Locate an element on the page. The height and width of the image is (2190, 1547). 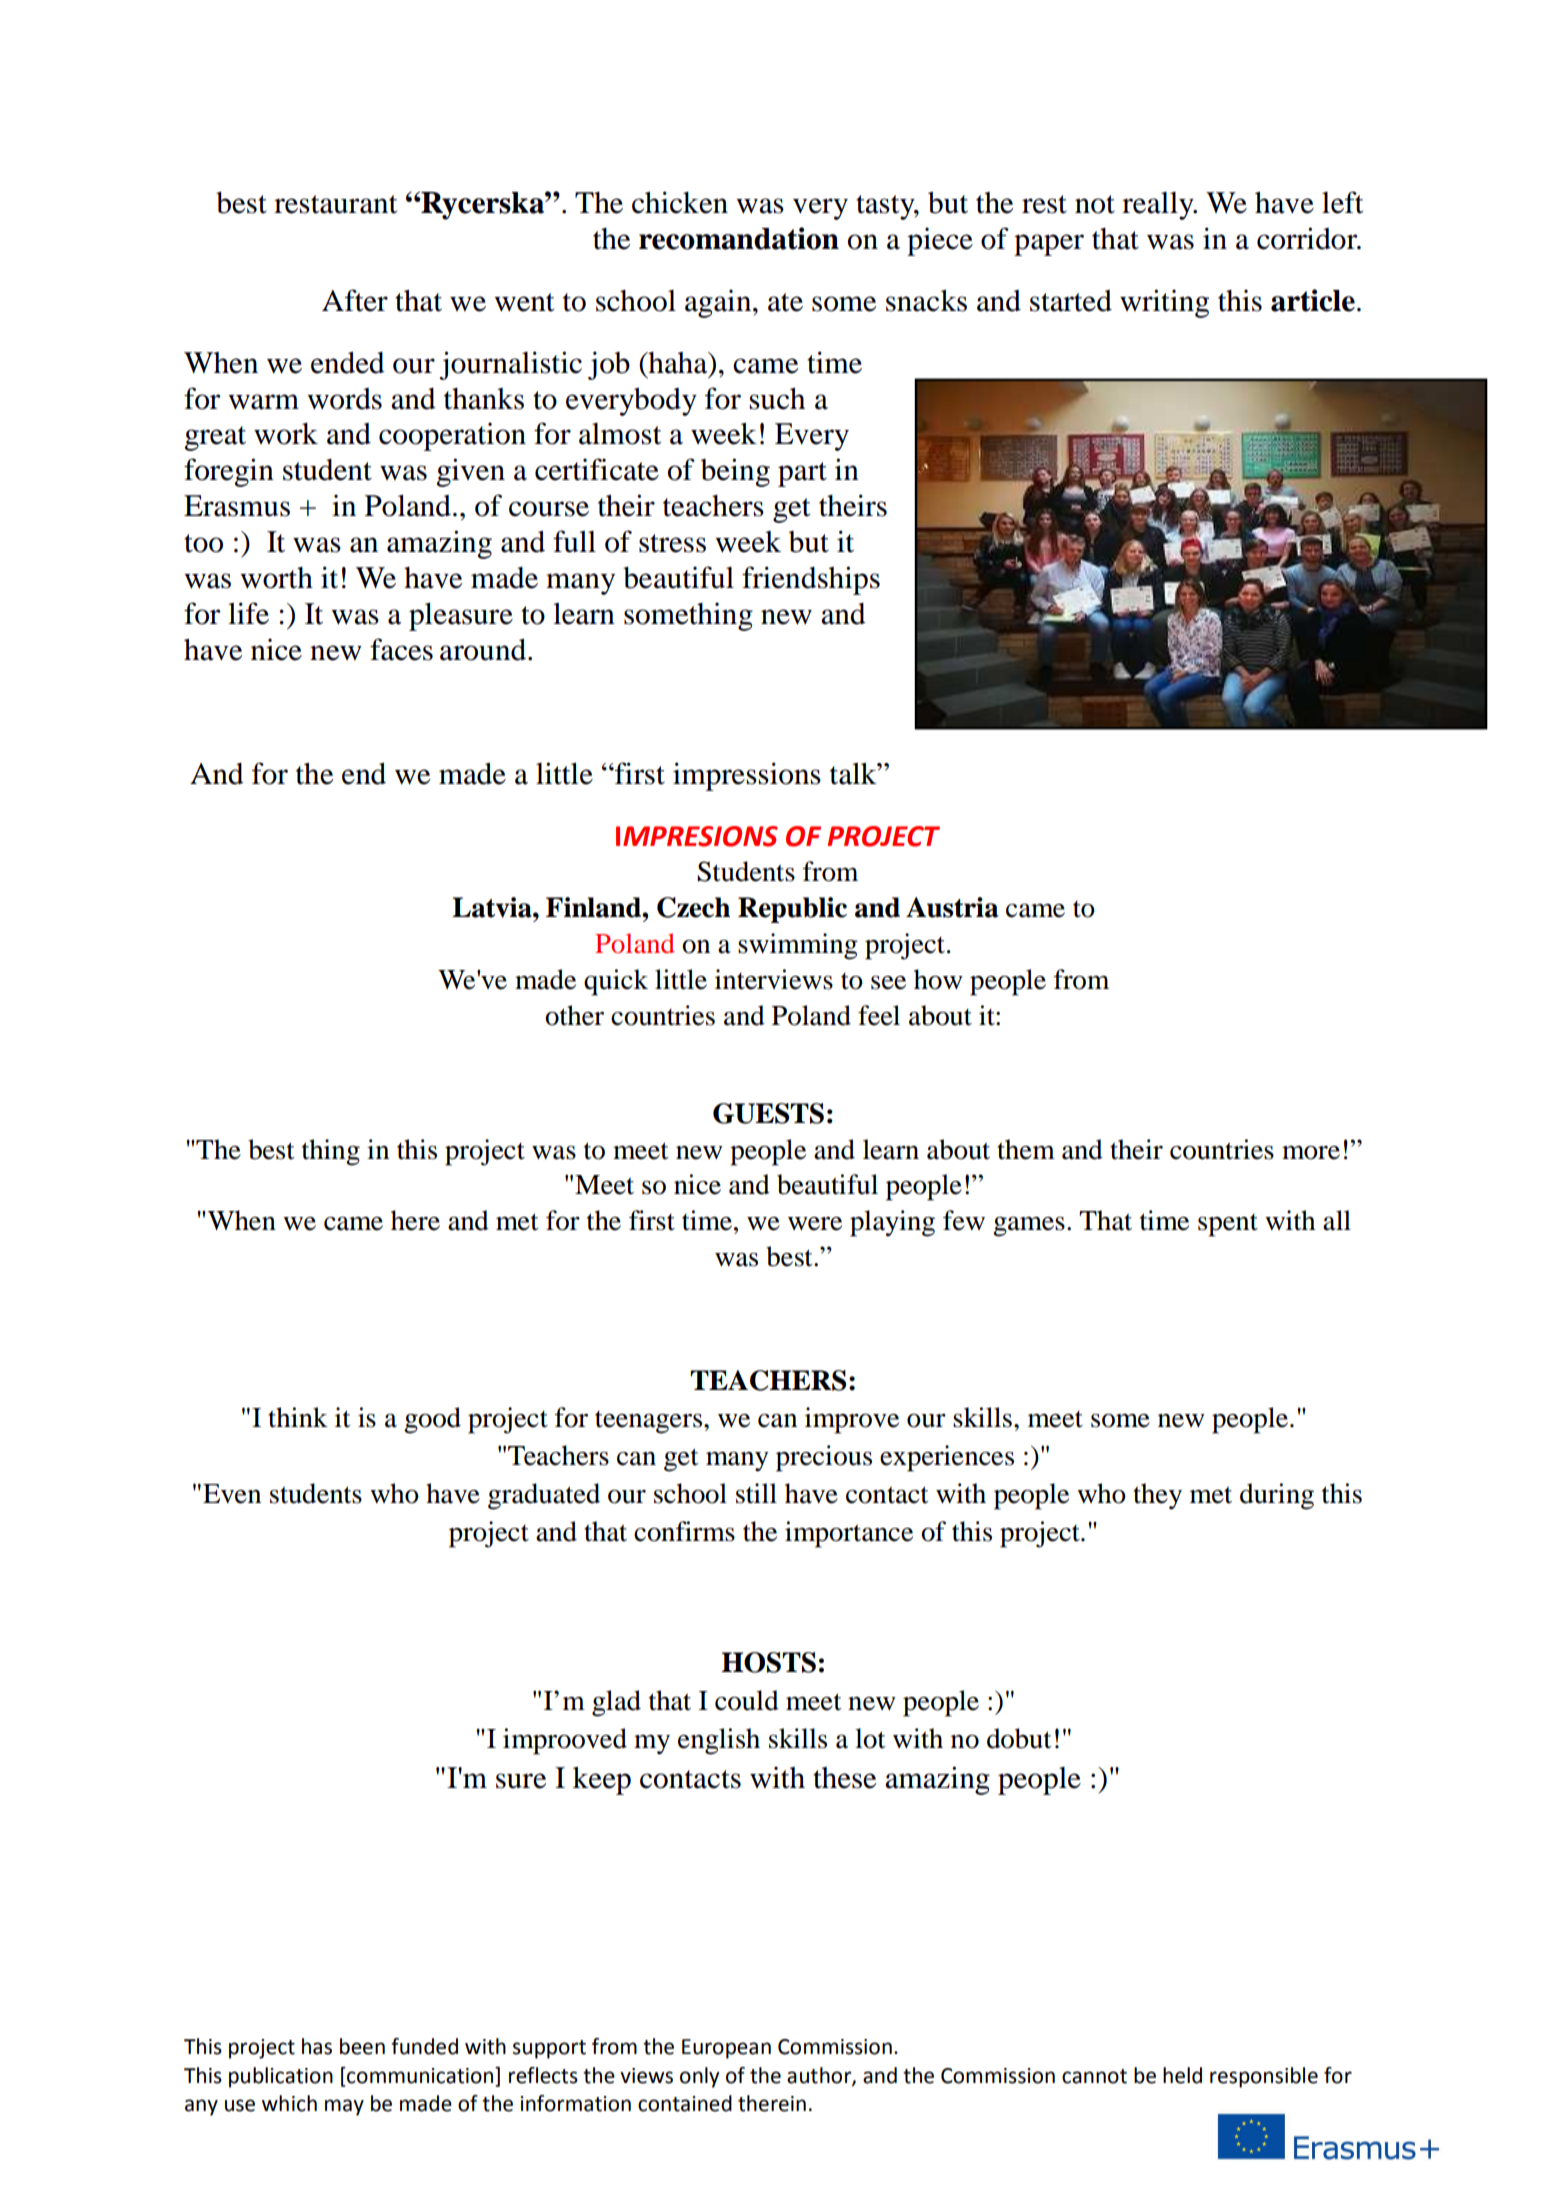
again is located at coordinates (719, 303).
